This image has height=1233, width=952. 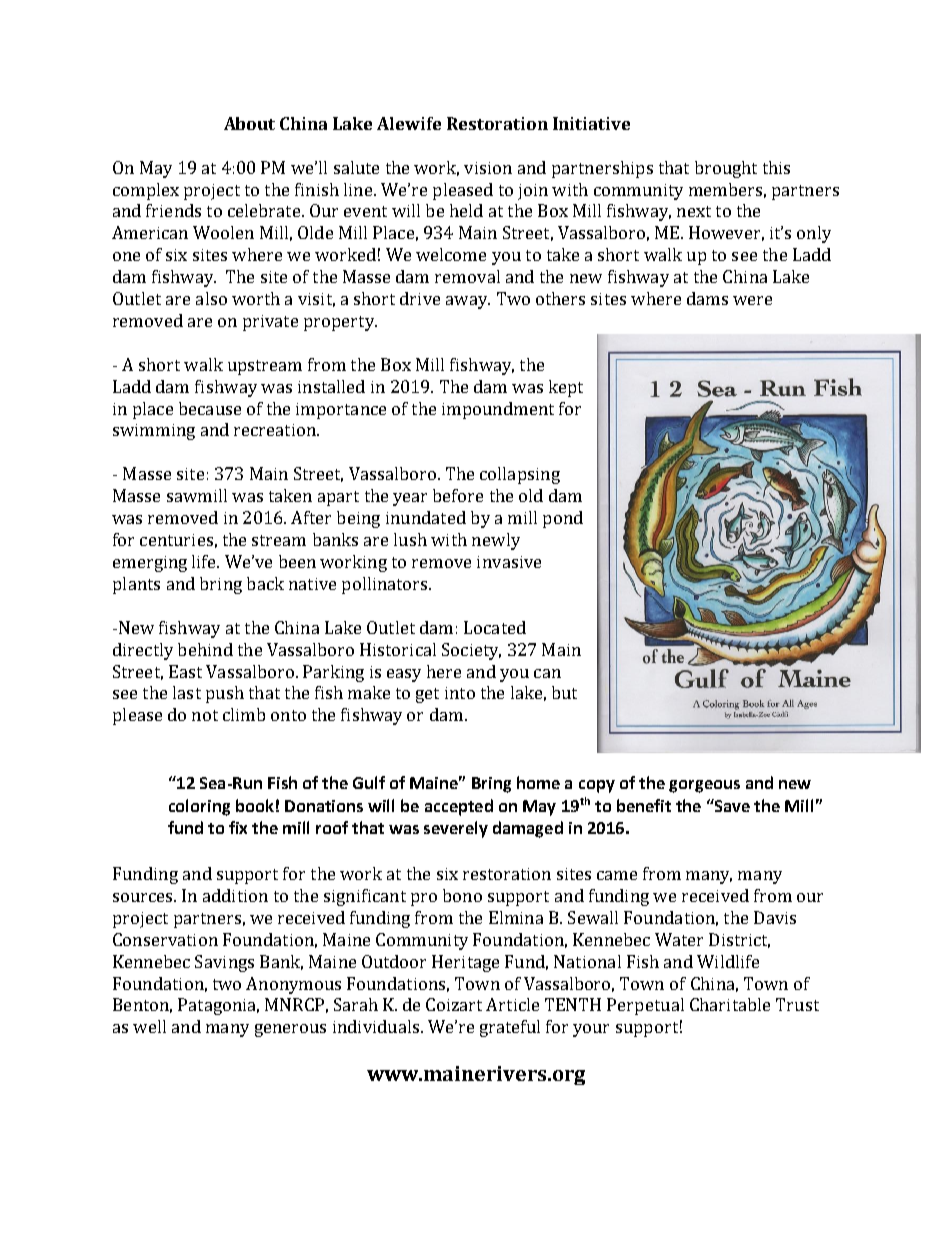 I want to click on invasive, so click(x=509, y=562).
